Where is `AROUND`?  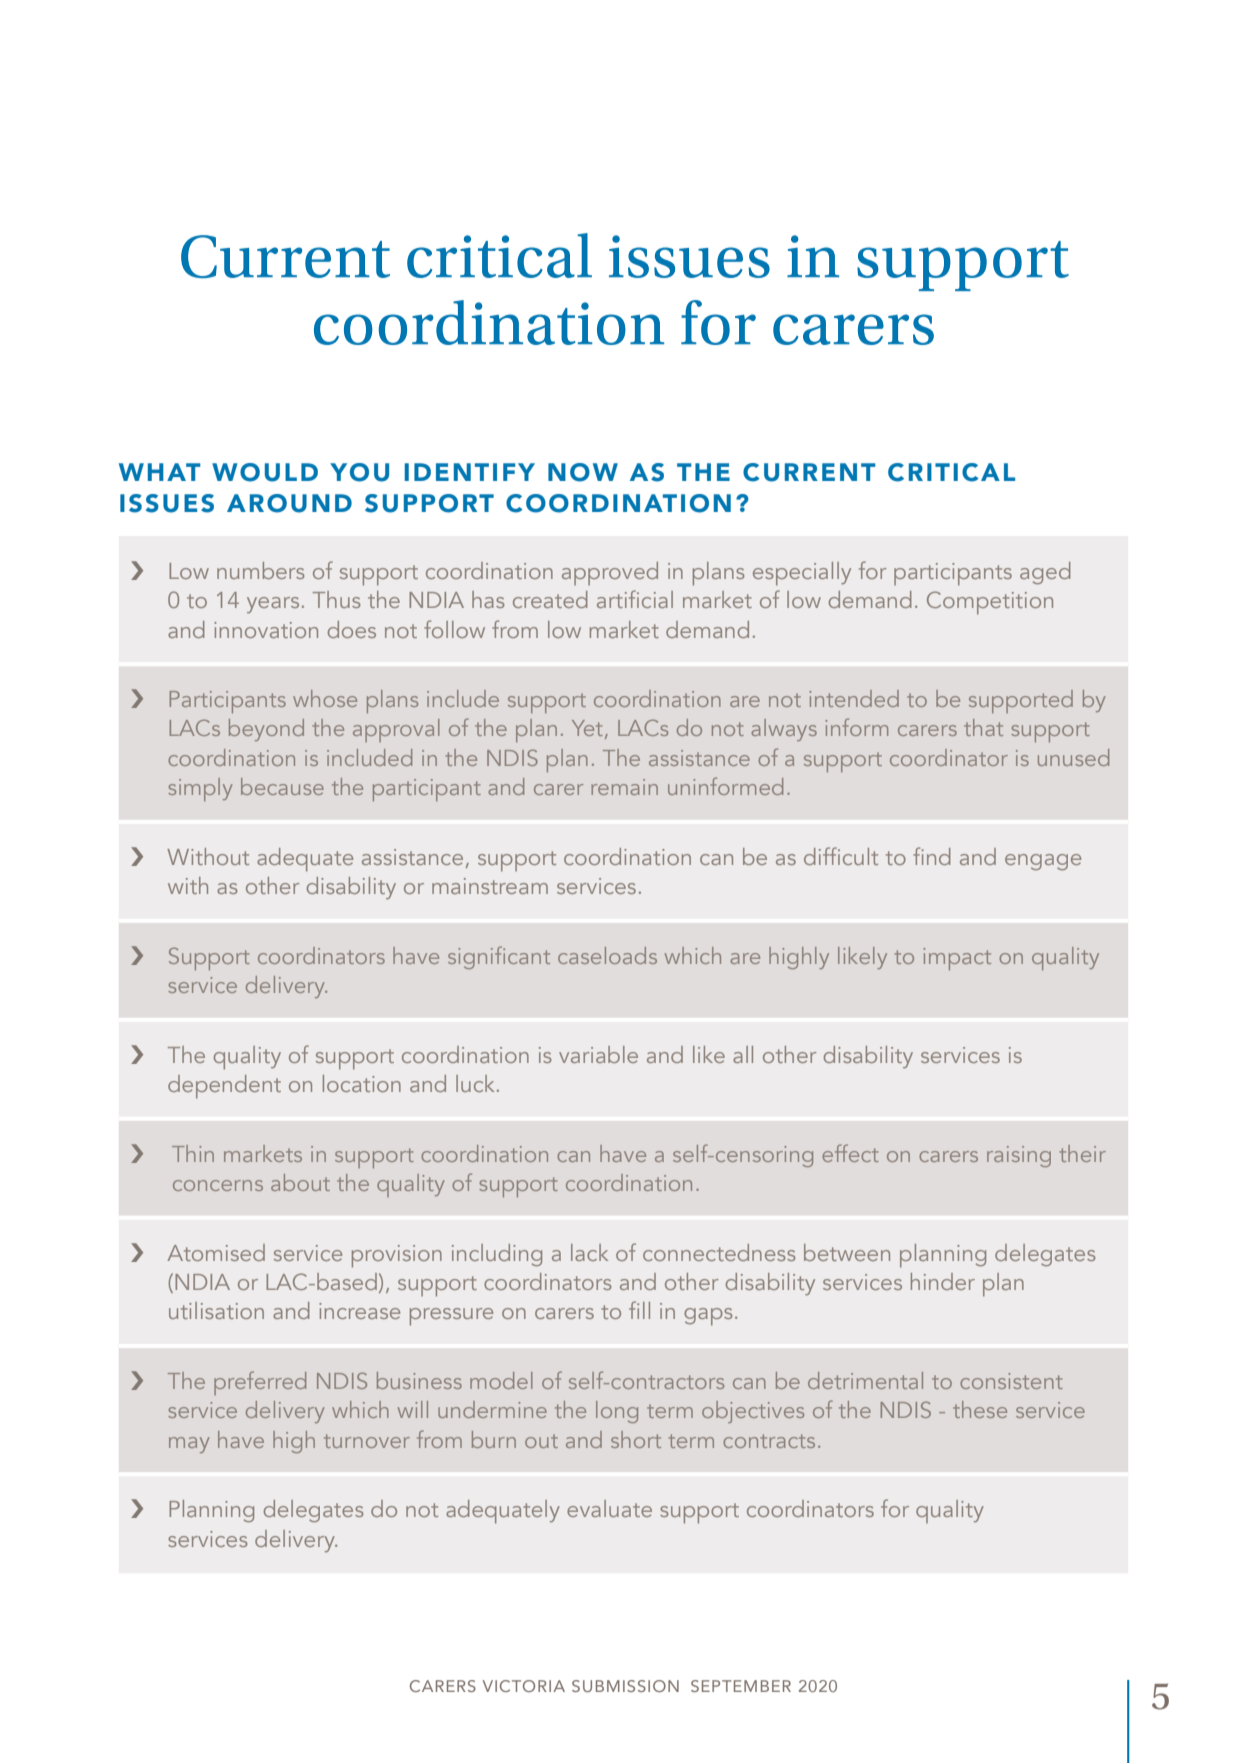 AROUND is located at coordinates (289, 503).
